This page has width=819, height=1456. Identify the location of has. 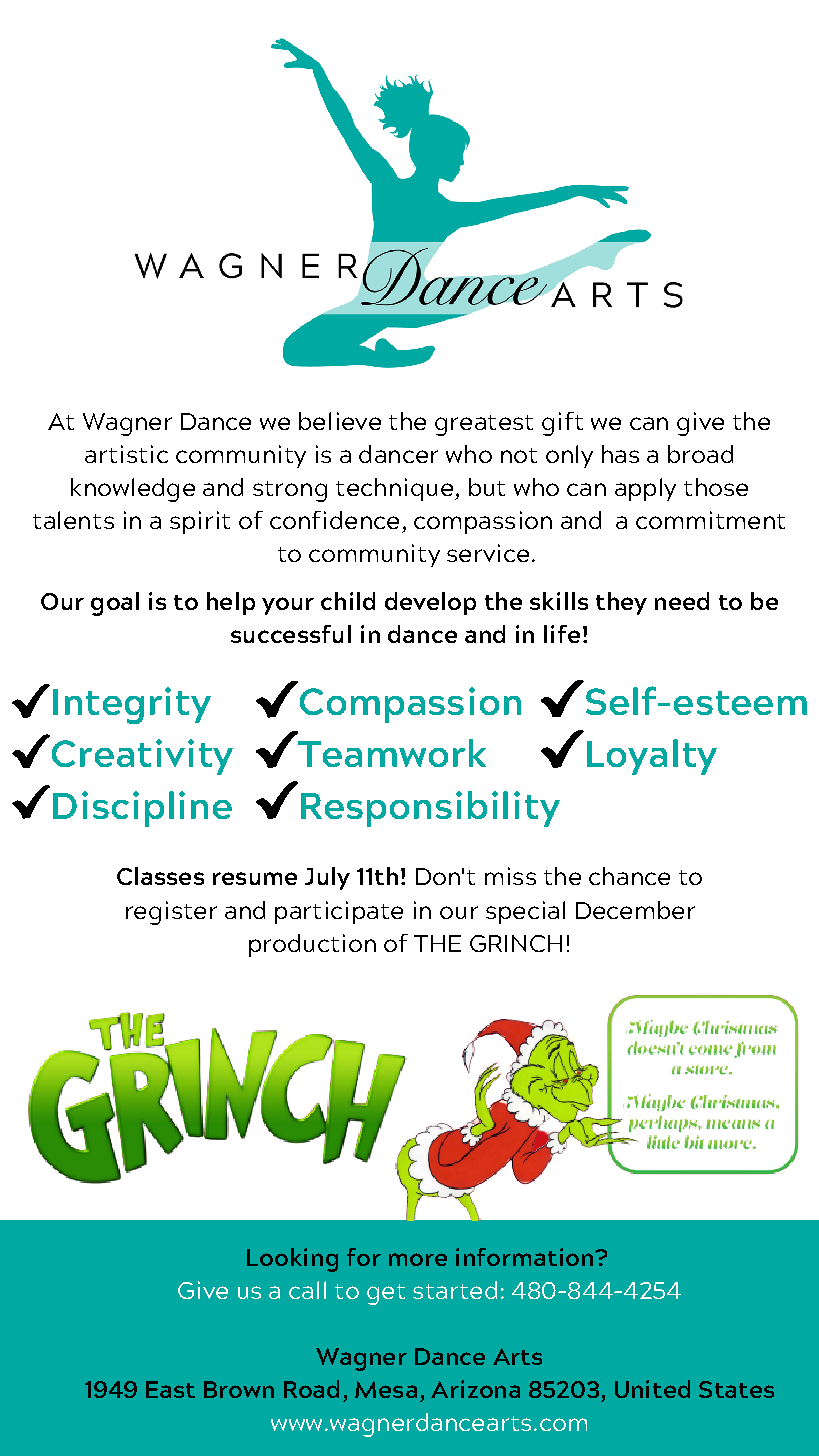
(620, 454).
